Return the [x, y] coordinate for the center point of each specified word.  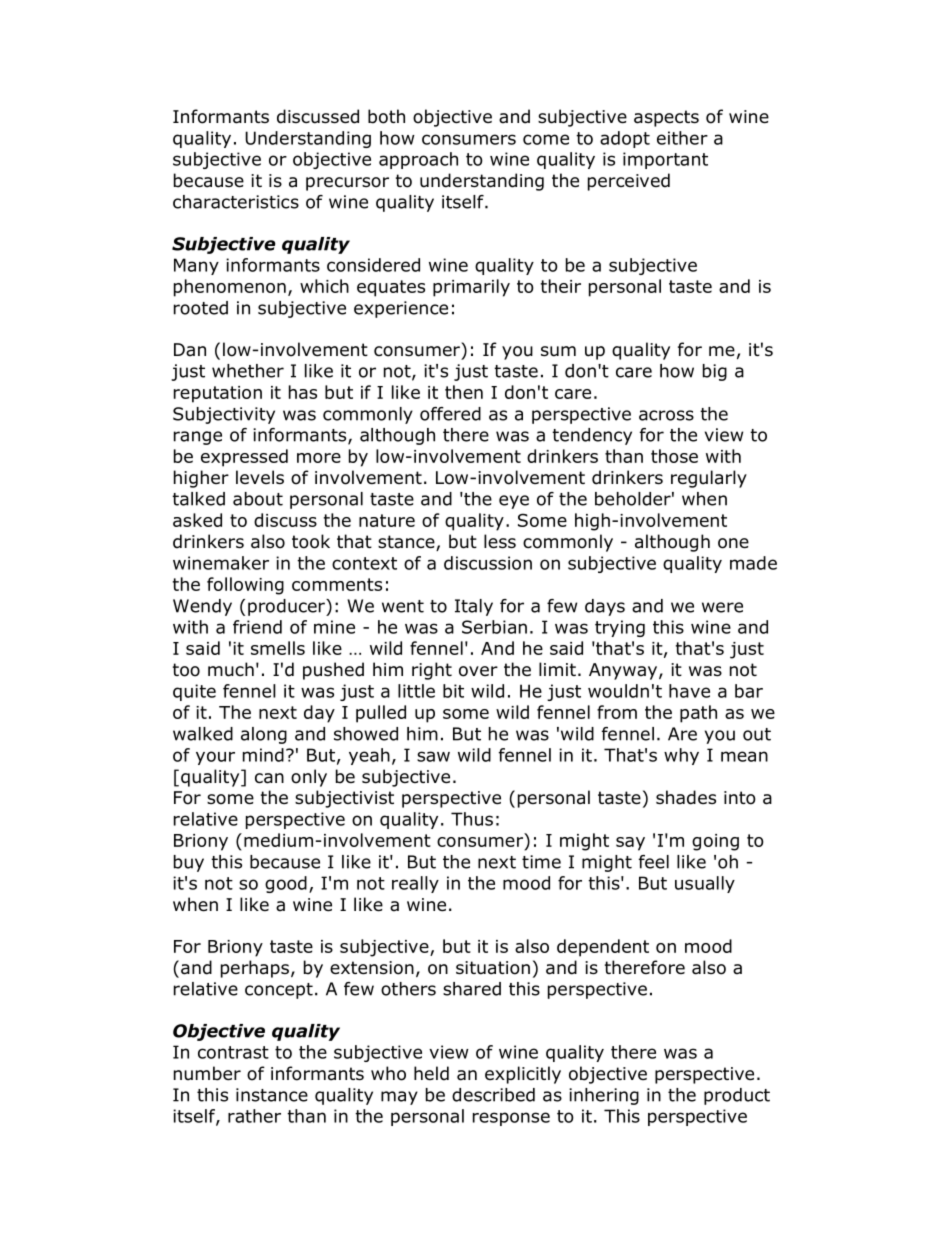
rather [254, 1116]
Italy [474, 607]
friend [257, 627]
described [493, 1095]
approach [418, 160]
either [682, 138]
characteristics [236, 202]
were [722, 607]
